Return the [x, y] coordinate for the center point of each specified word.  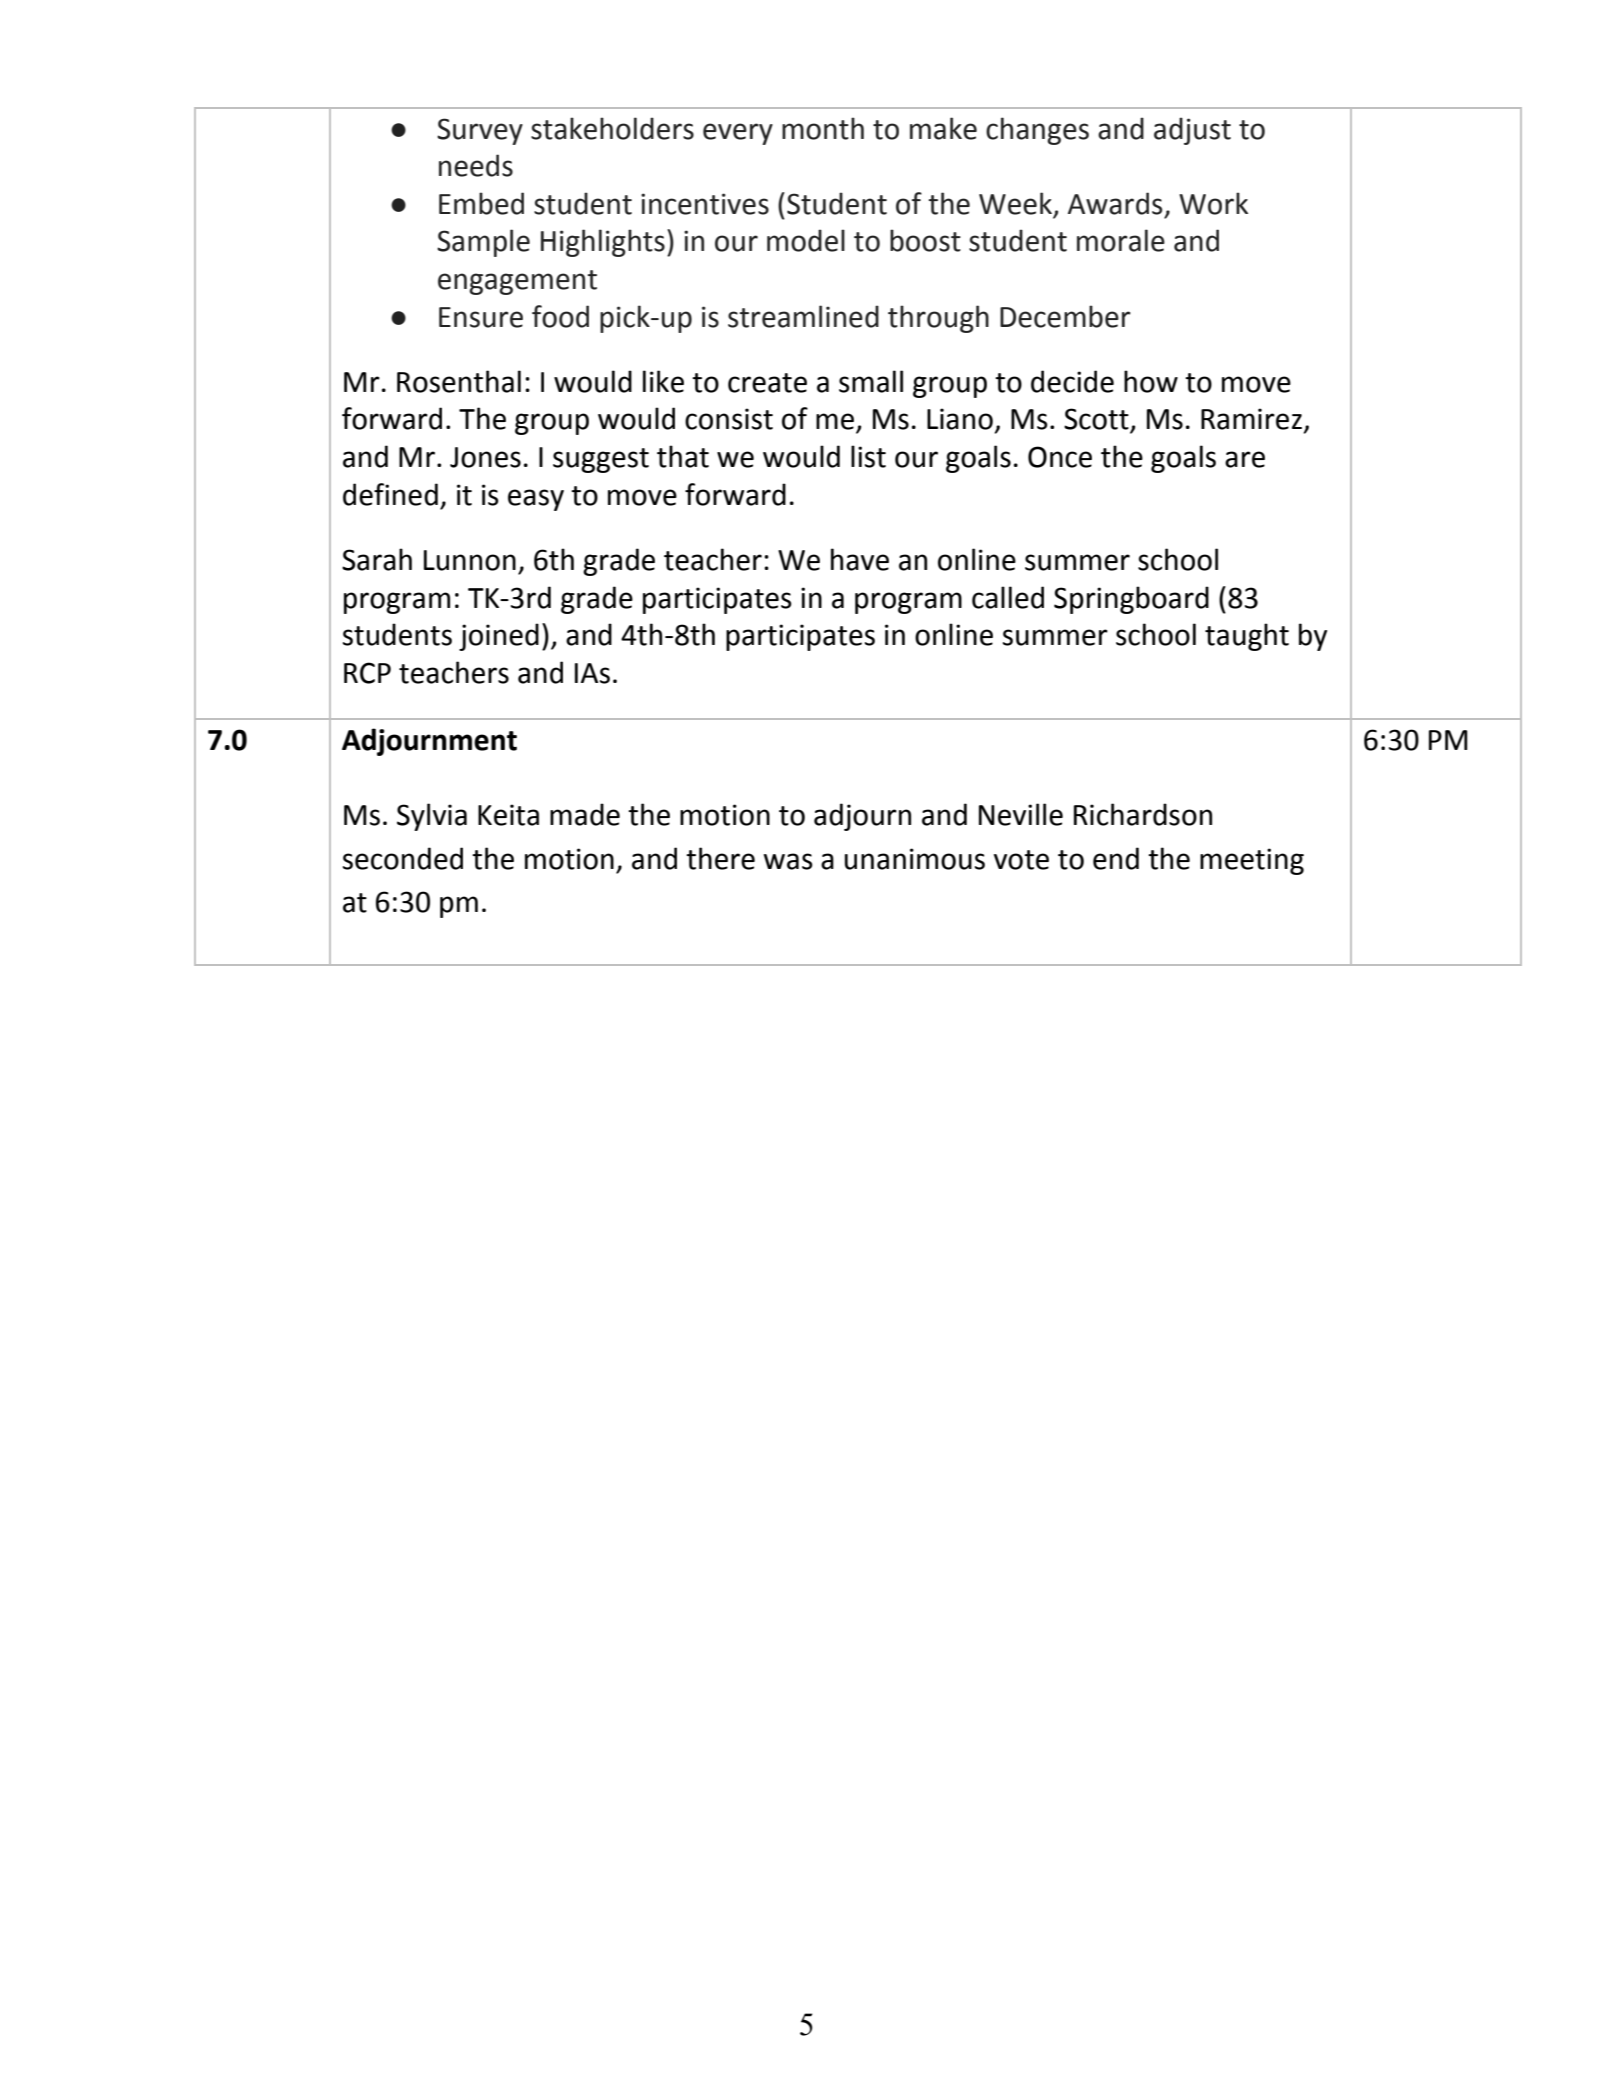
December [1065, 316]
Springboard [1131, 600]
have [860, 559]
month [823, 128]
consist [729, 419]
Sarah [377, 559]
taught [1247, 637]
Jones [485, 457]
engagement [517, 282]
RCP [367, 673]
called [1008, 597]
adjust [1192, 131]
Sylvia [432, 817]
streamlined [803, 316]
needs [476, 165]
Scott [1097, 420]
